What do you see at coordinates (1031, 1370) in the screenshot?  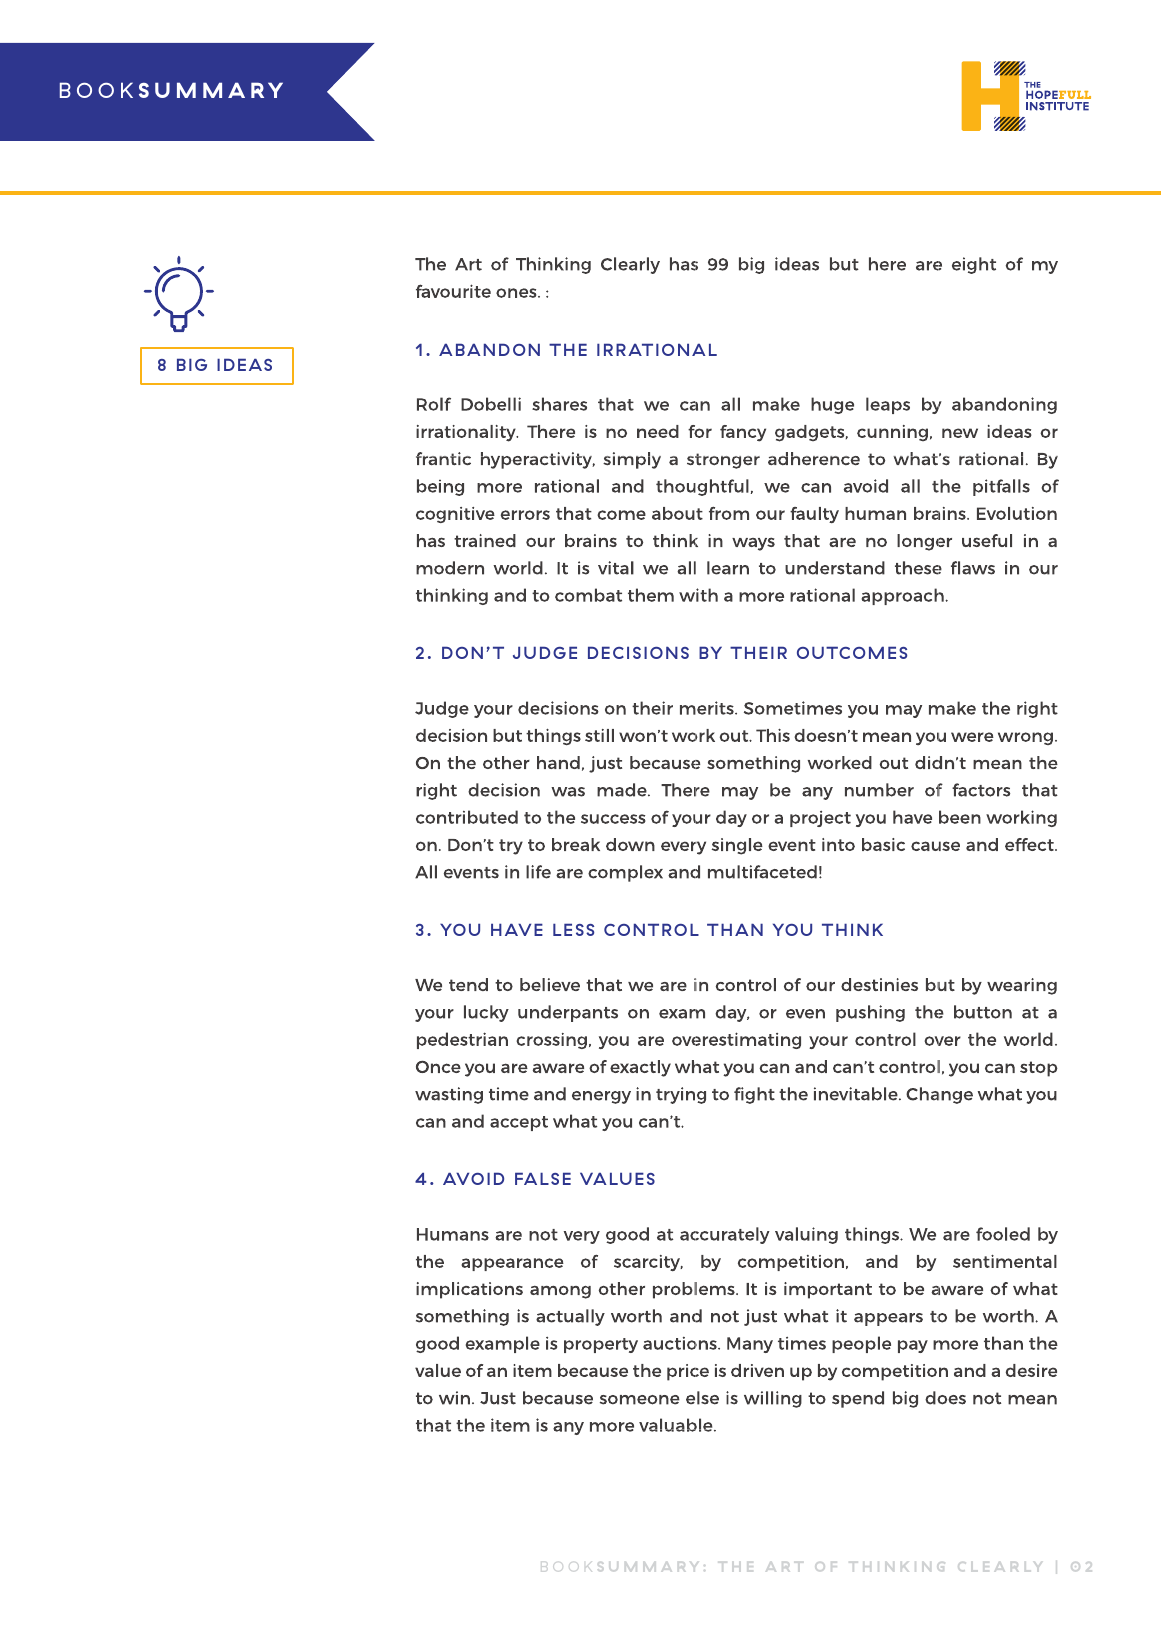 I see `desire` at bounding box center [1031, 1370].
